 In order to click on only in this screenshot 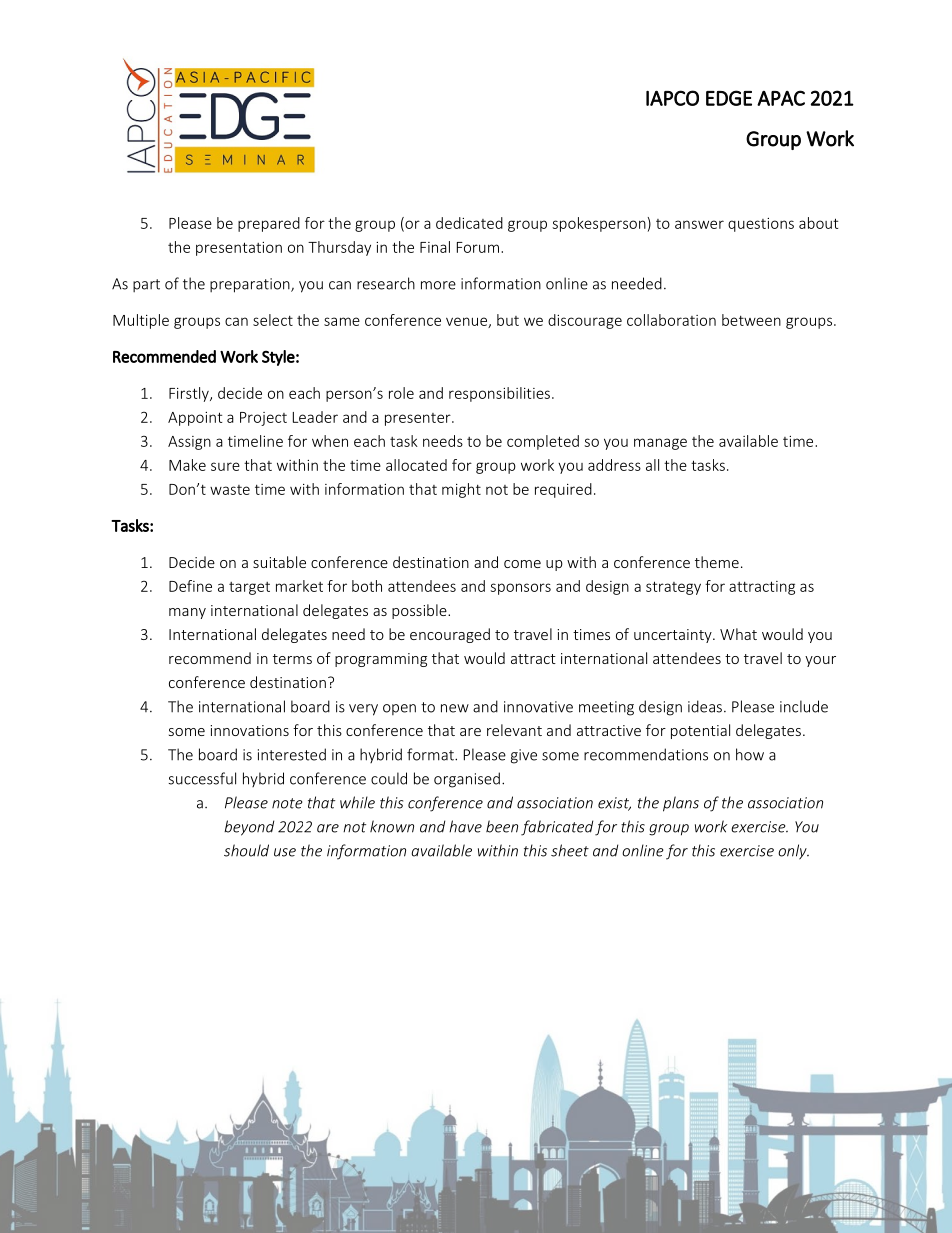, I will do `click(793, 852)`.
